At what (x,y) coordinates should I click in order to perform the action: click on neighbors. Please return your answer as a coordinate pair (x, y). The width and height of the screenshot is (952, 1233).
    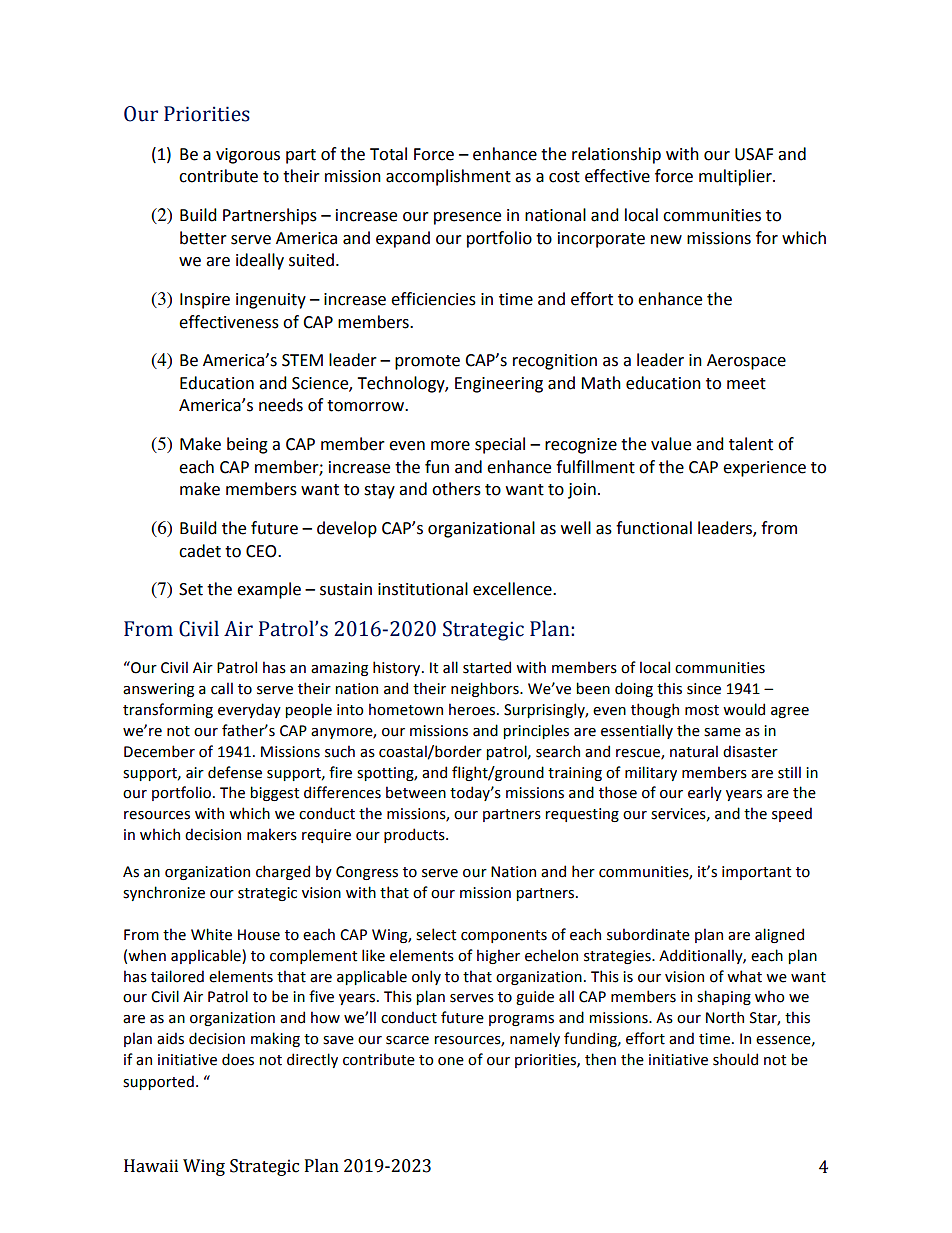
    Looking at the image, I should click on (486, 689).
